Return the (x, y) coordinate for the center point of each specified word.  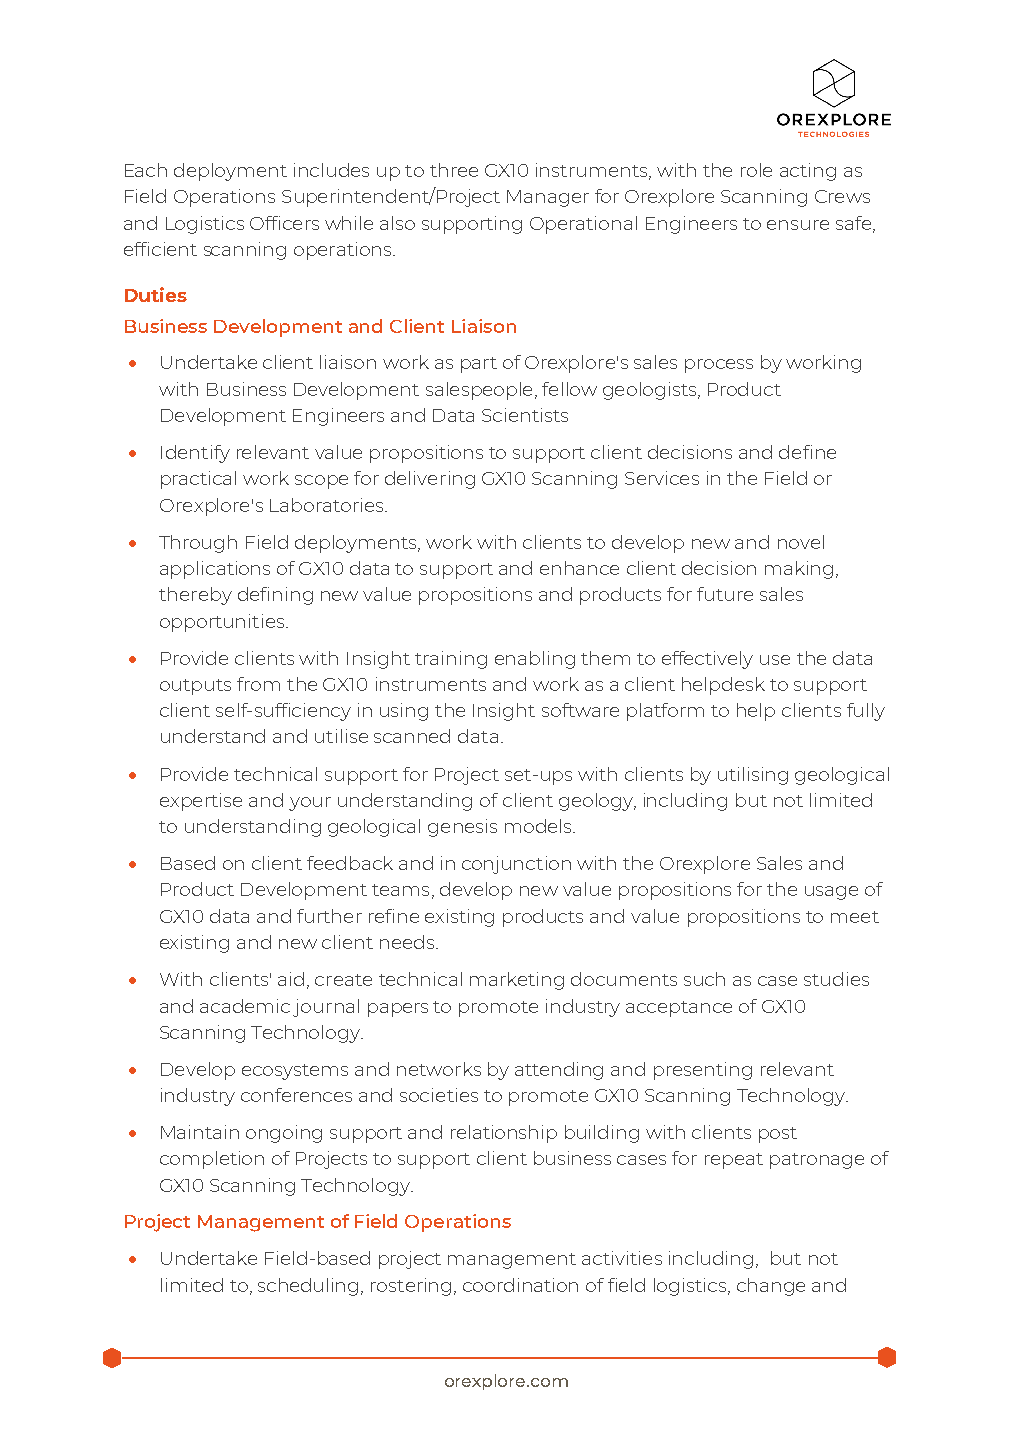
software (580, 710)
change (771, 1287)
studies (836, 979)
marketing (517, 981)
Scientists (525, 415)
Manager (548, 198)
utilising (753, 776)
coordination (520, 1285)
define (807, 452)
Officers (284, 223)
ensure (798, 225)
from (258, 684)
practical (198, 480)
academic (245, 1006)
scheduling (308, 1287)
